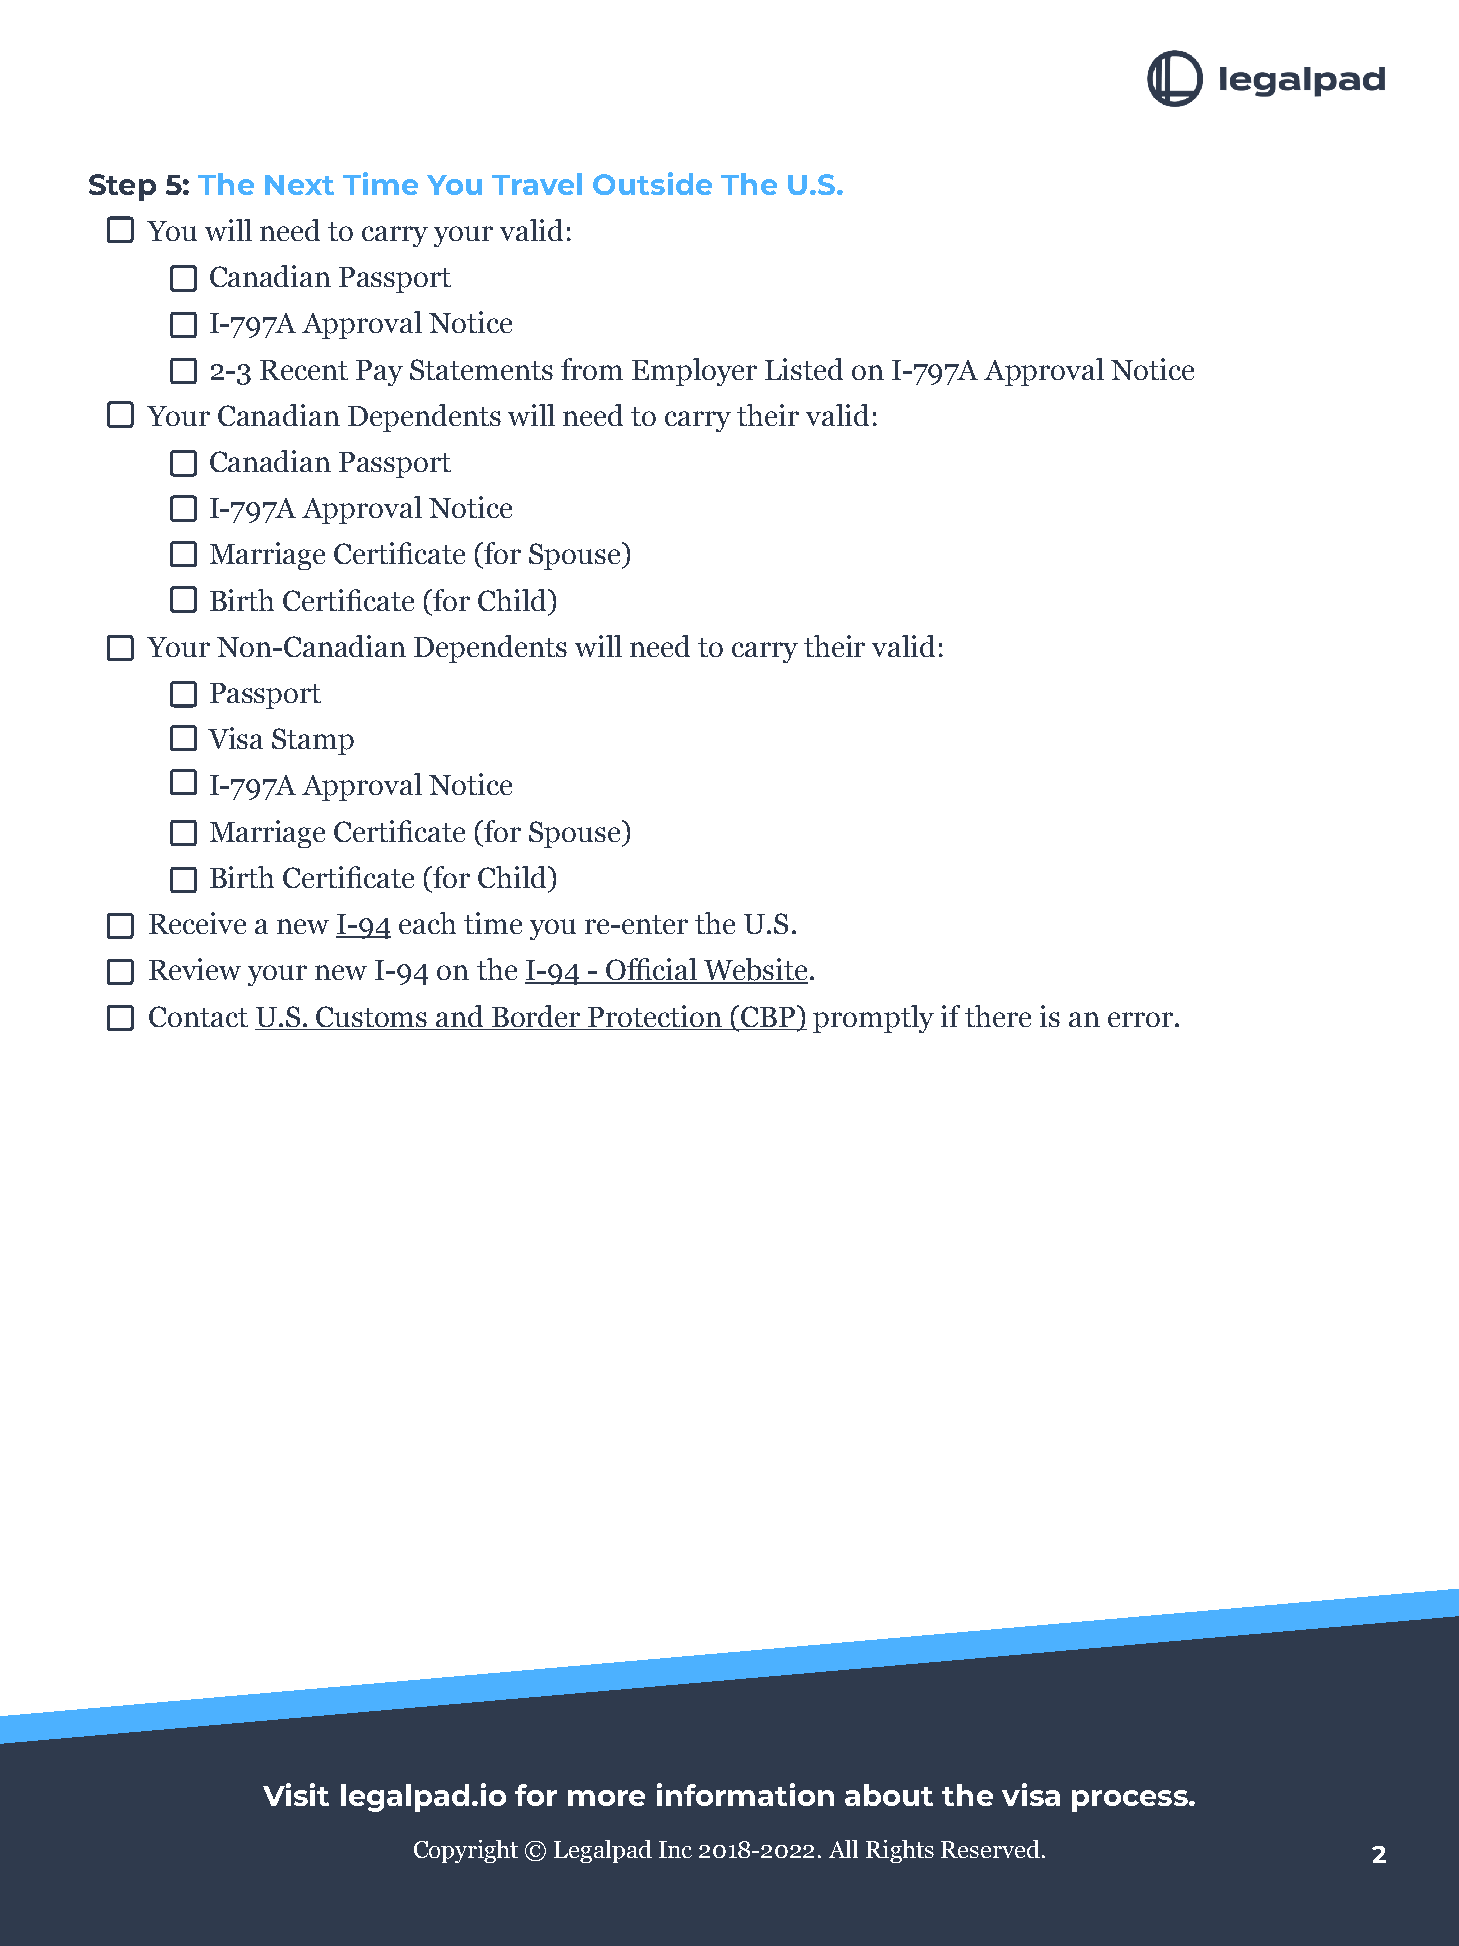 This document has width=1459, height=1946. I want to click on Stamp, so click(313, 741).
